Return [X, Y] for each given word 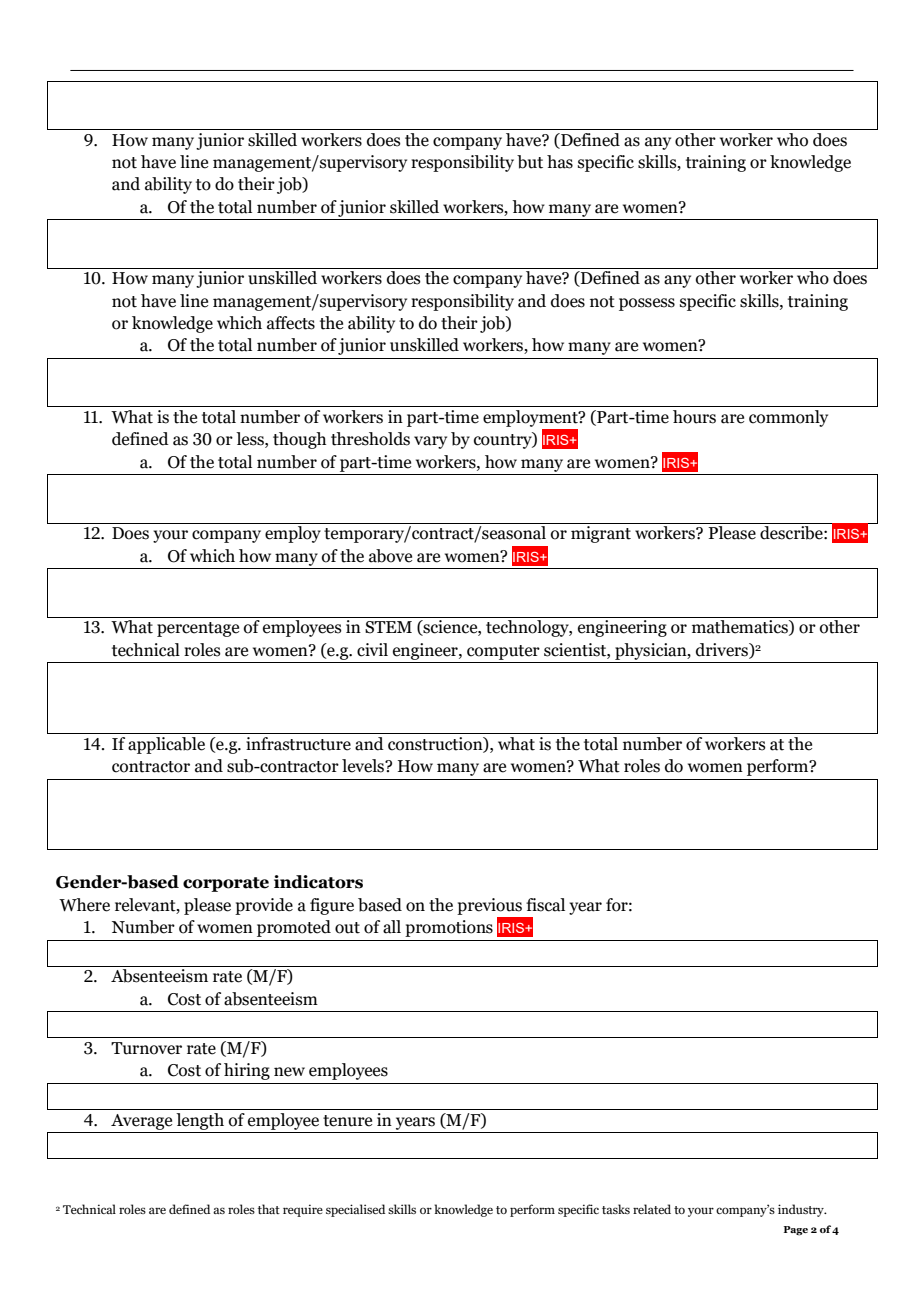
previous [489, 906]
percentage [198, 629]
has [560, 162]
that [269, 1209]
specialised [355, 1210]
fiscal [545, 905]
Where [84, 905]
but [530, 162]
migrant [601, 534]
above [390, 556]
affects [291, 323]
